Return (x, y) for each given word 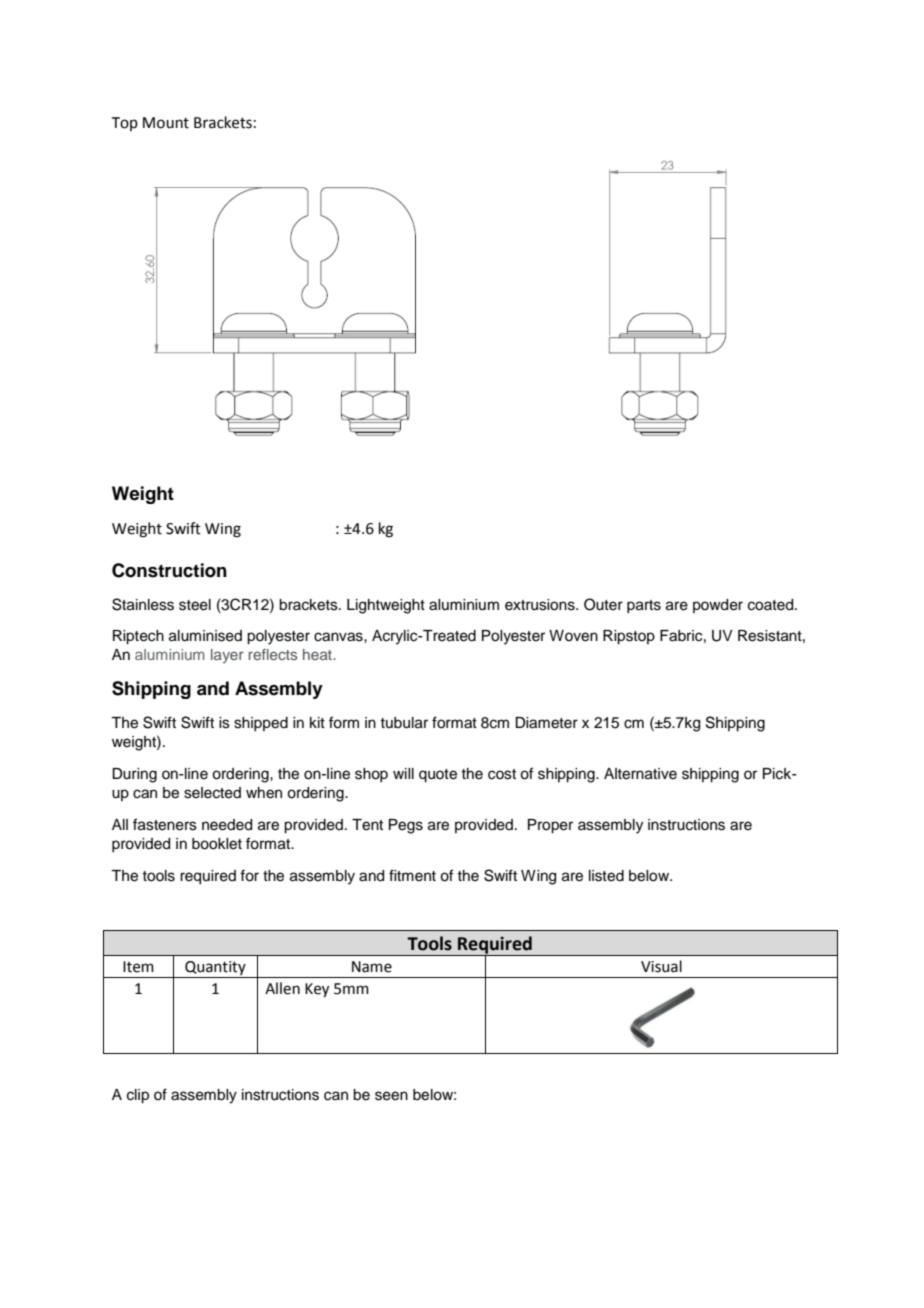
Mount (166, 123)
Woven (573, 636)
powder (718, 606)
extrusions (541, 605)
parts (644, 606)
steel (195, 605)
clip (138, 1096)
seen (391, 1096)
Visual (661, 966)
